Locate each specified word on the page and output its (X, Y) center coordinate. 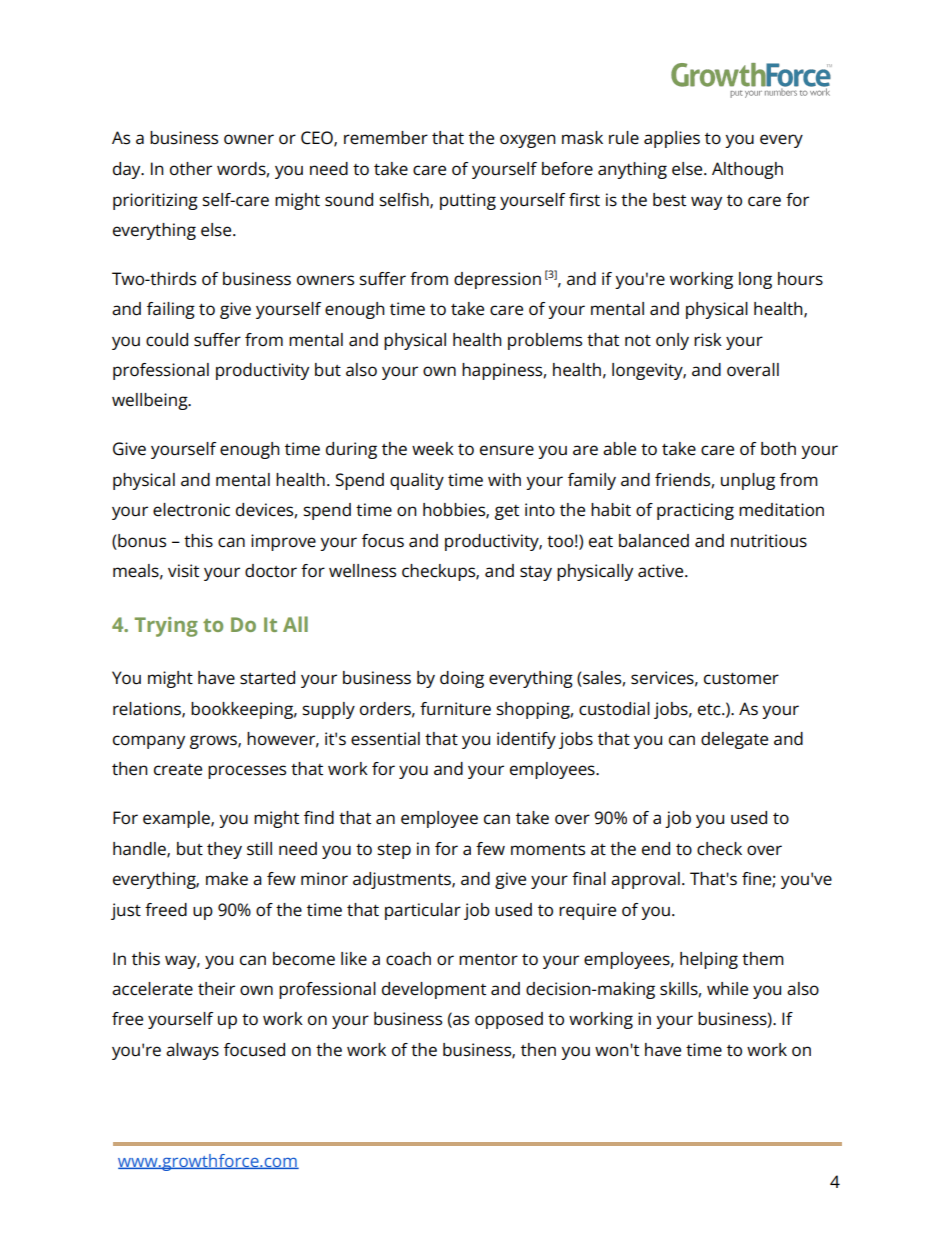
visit (183, 571)
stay (536, 573)
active (662, 571)
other (191, 169)
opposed (509, 1020)
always (192, 1051)
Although (747, 170)
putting (468, 201)
